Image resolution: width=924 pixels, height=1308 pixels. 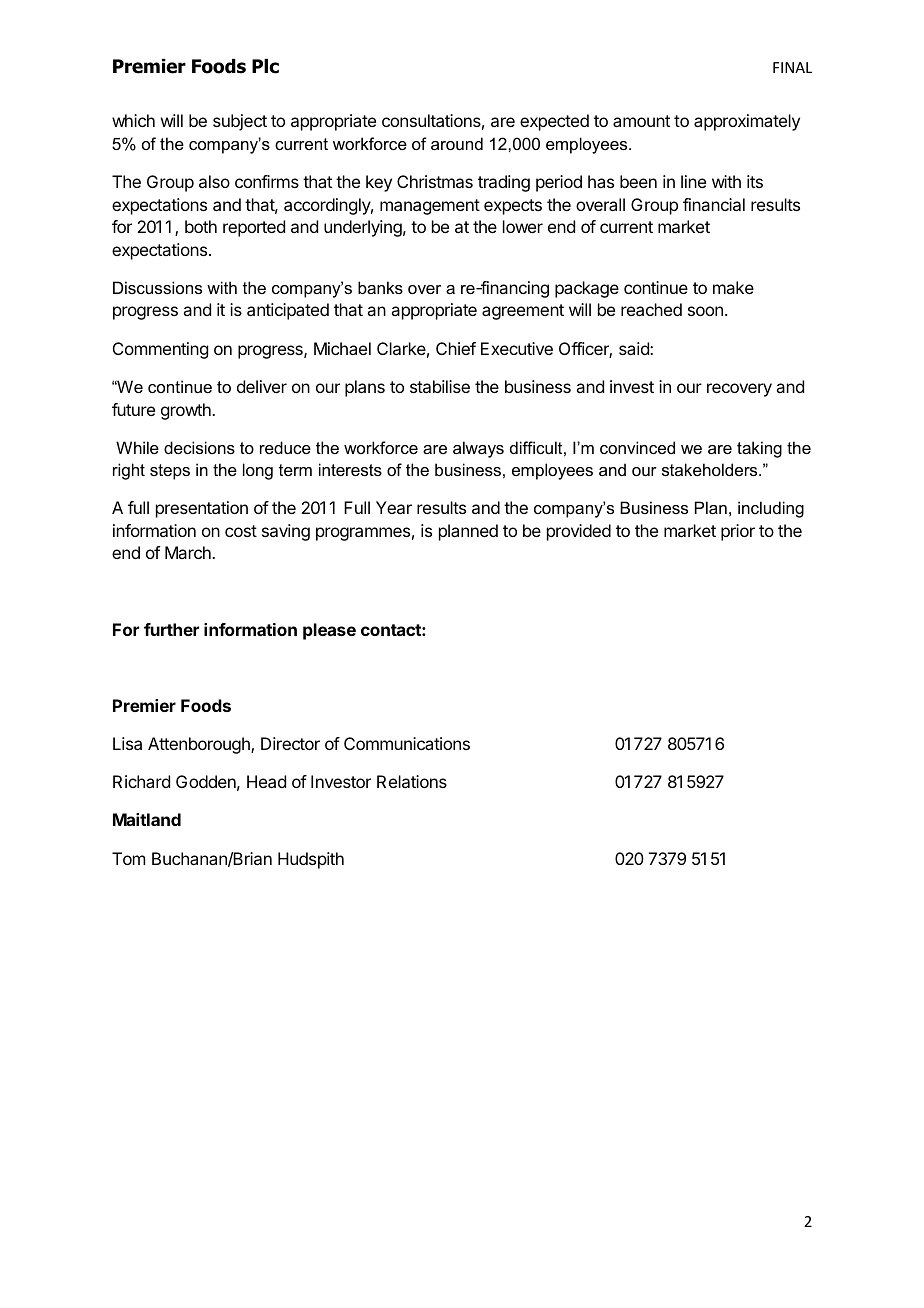 What do you see at coordinates (199, 447) in the screenshot?
I see `decisions` at bounding box center [199, 447].
